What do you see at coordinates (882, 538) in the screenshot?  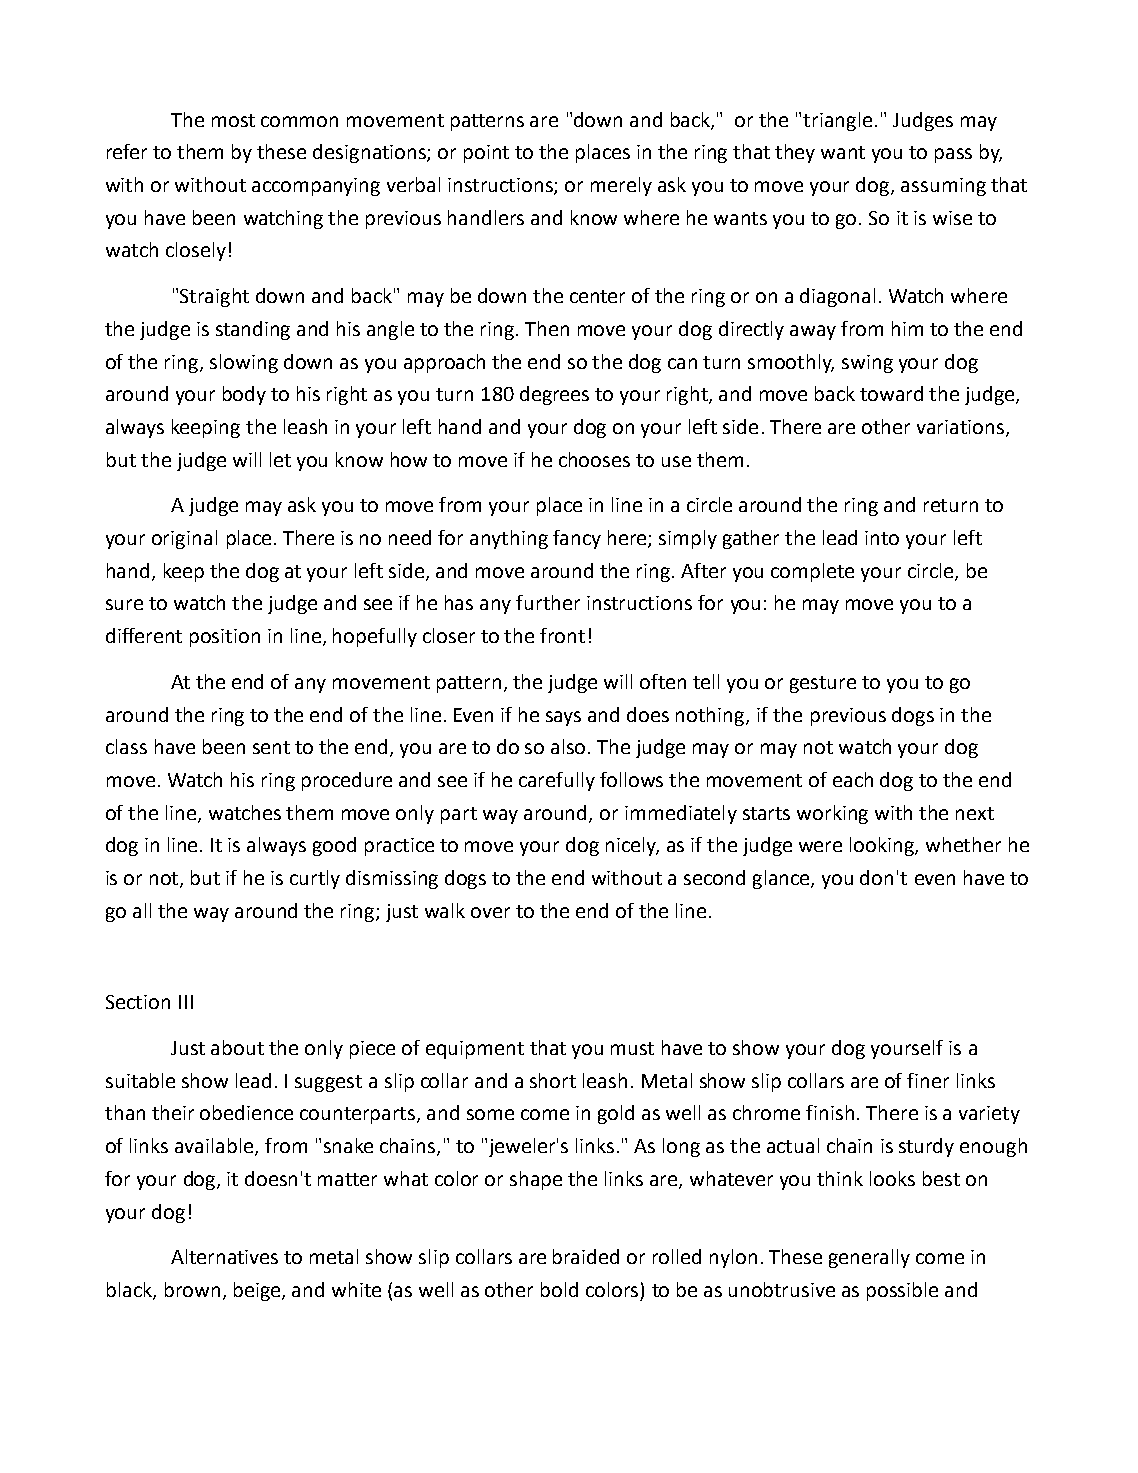 I see `into` at bounding box center [882, 538].
